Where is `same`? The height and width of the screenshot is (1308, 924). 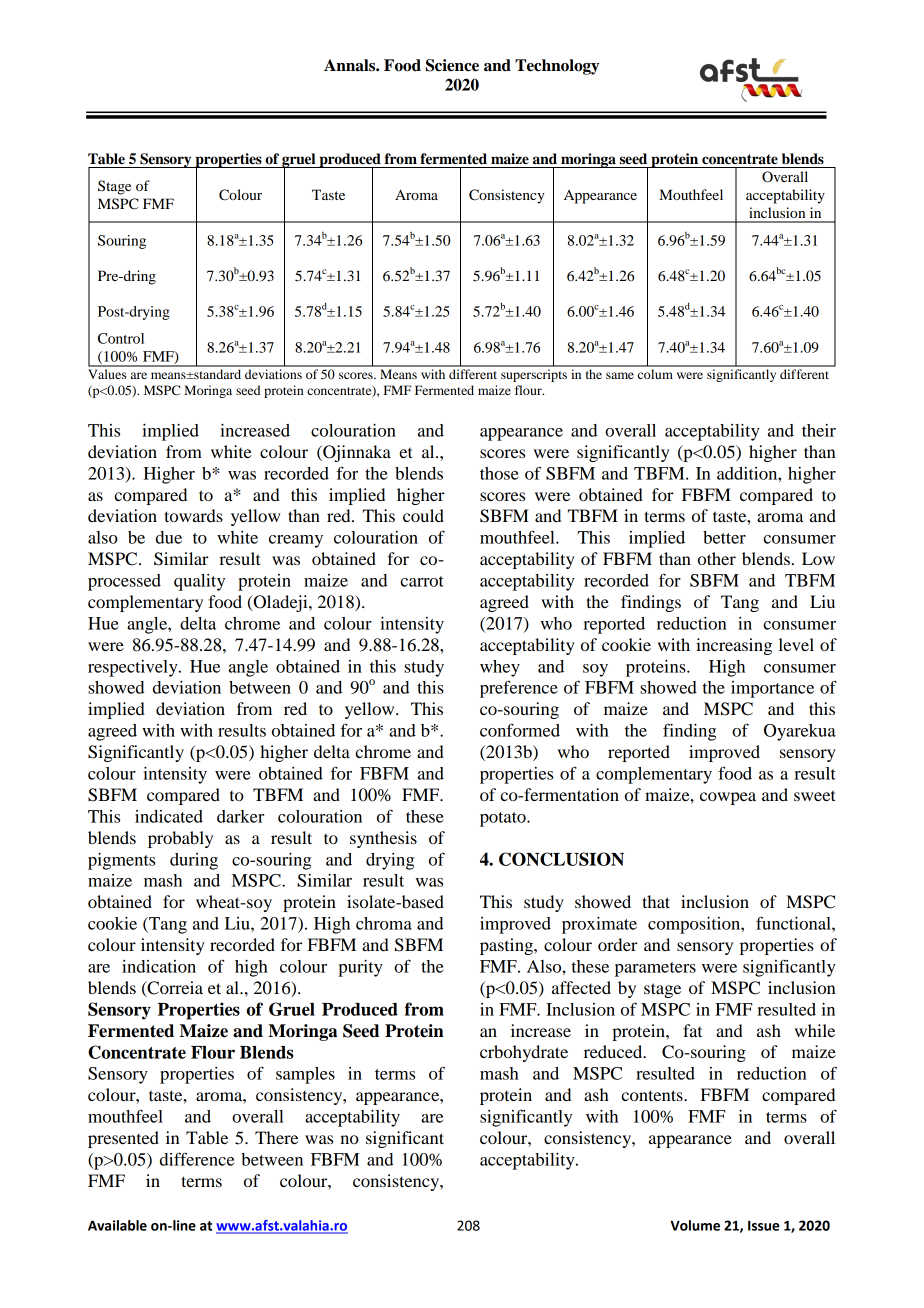 same is located at coordinates (620, 375).
